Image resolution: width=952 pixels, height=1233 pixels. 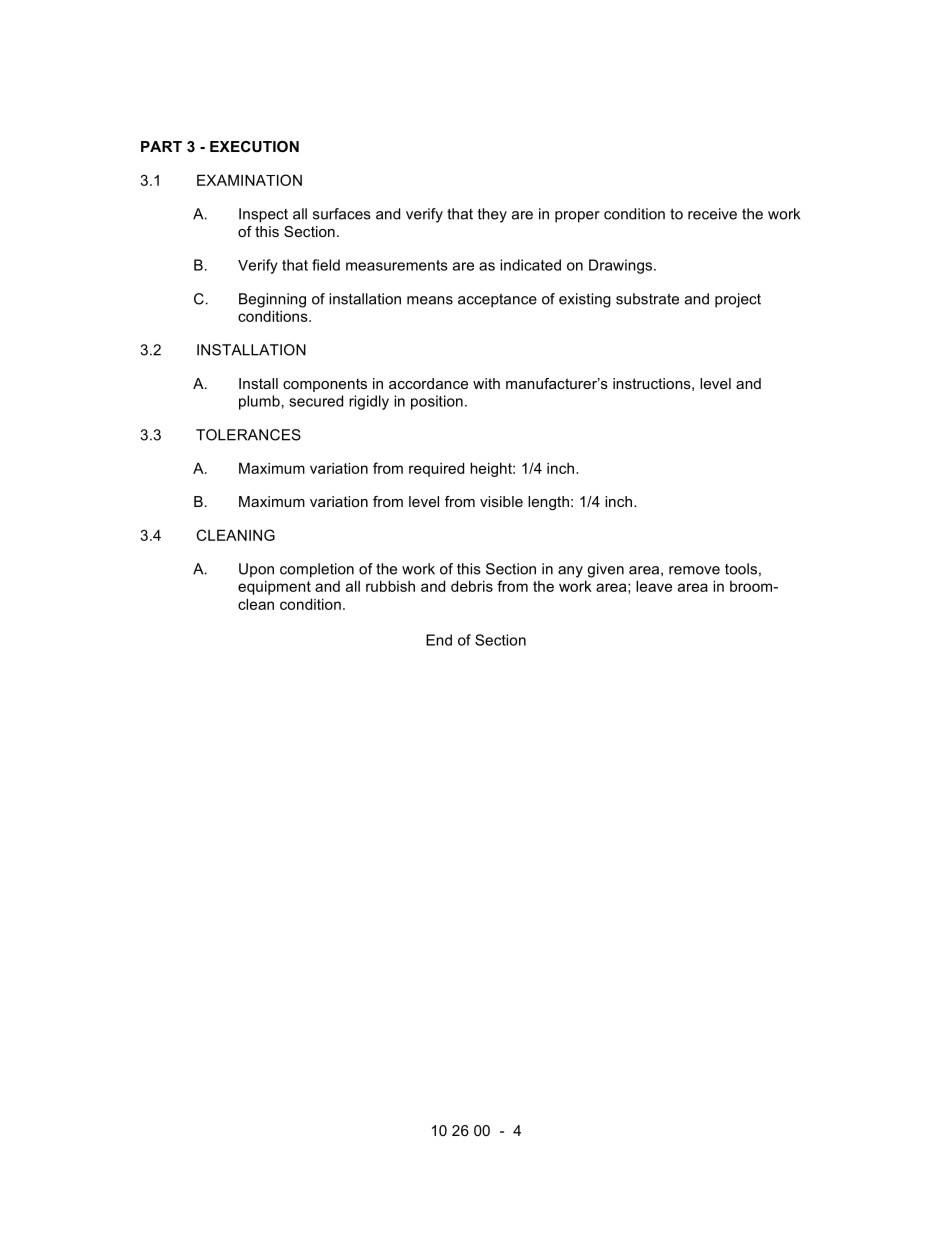 I want to click on they, so click(x=492, y=215).
